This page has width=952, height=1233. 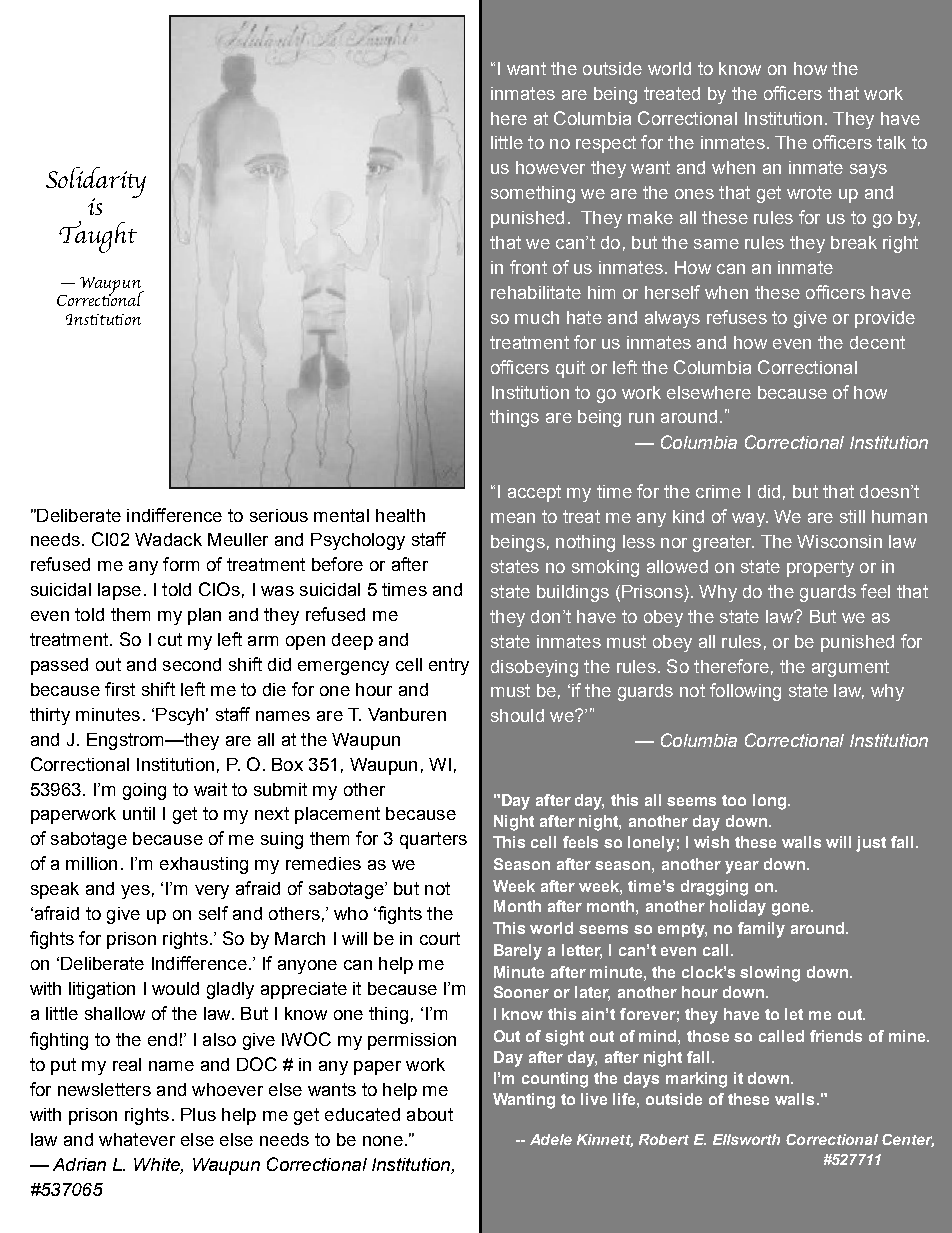 What do you see at coordinates (792, 909) in the page?
I see `gone` at bounding box center [792, 909].
